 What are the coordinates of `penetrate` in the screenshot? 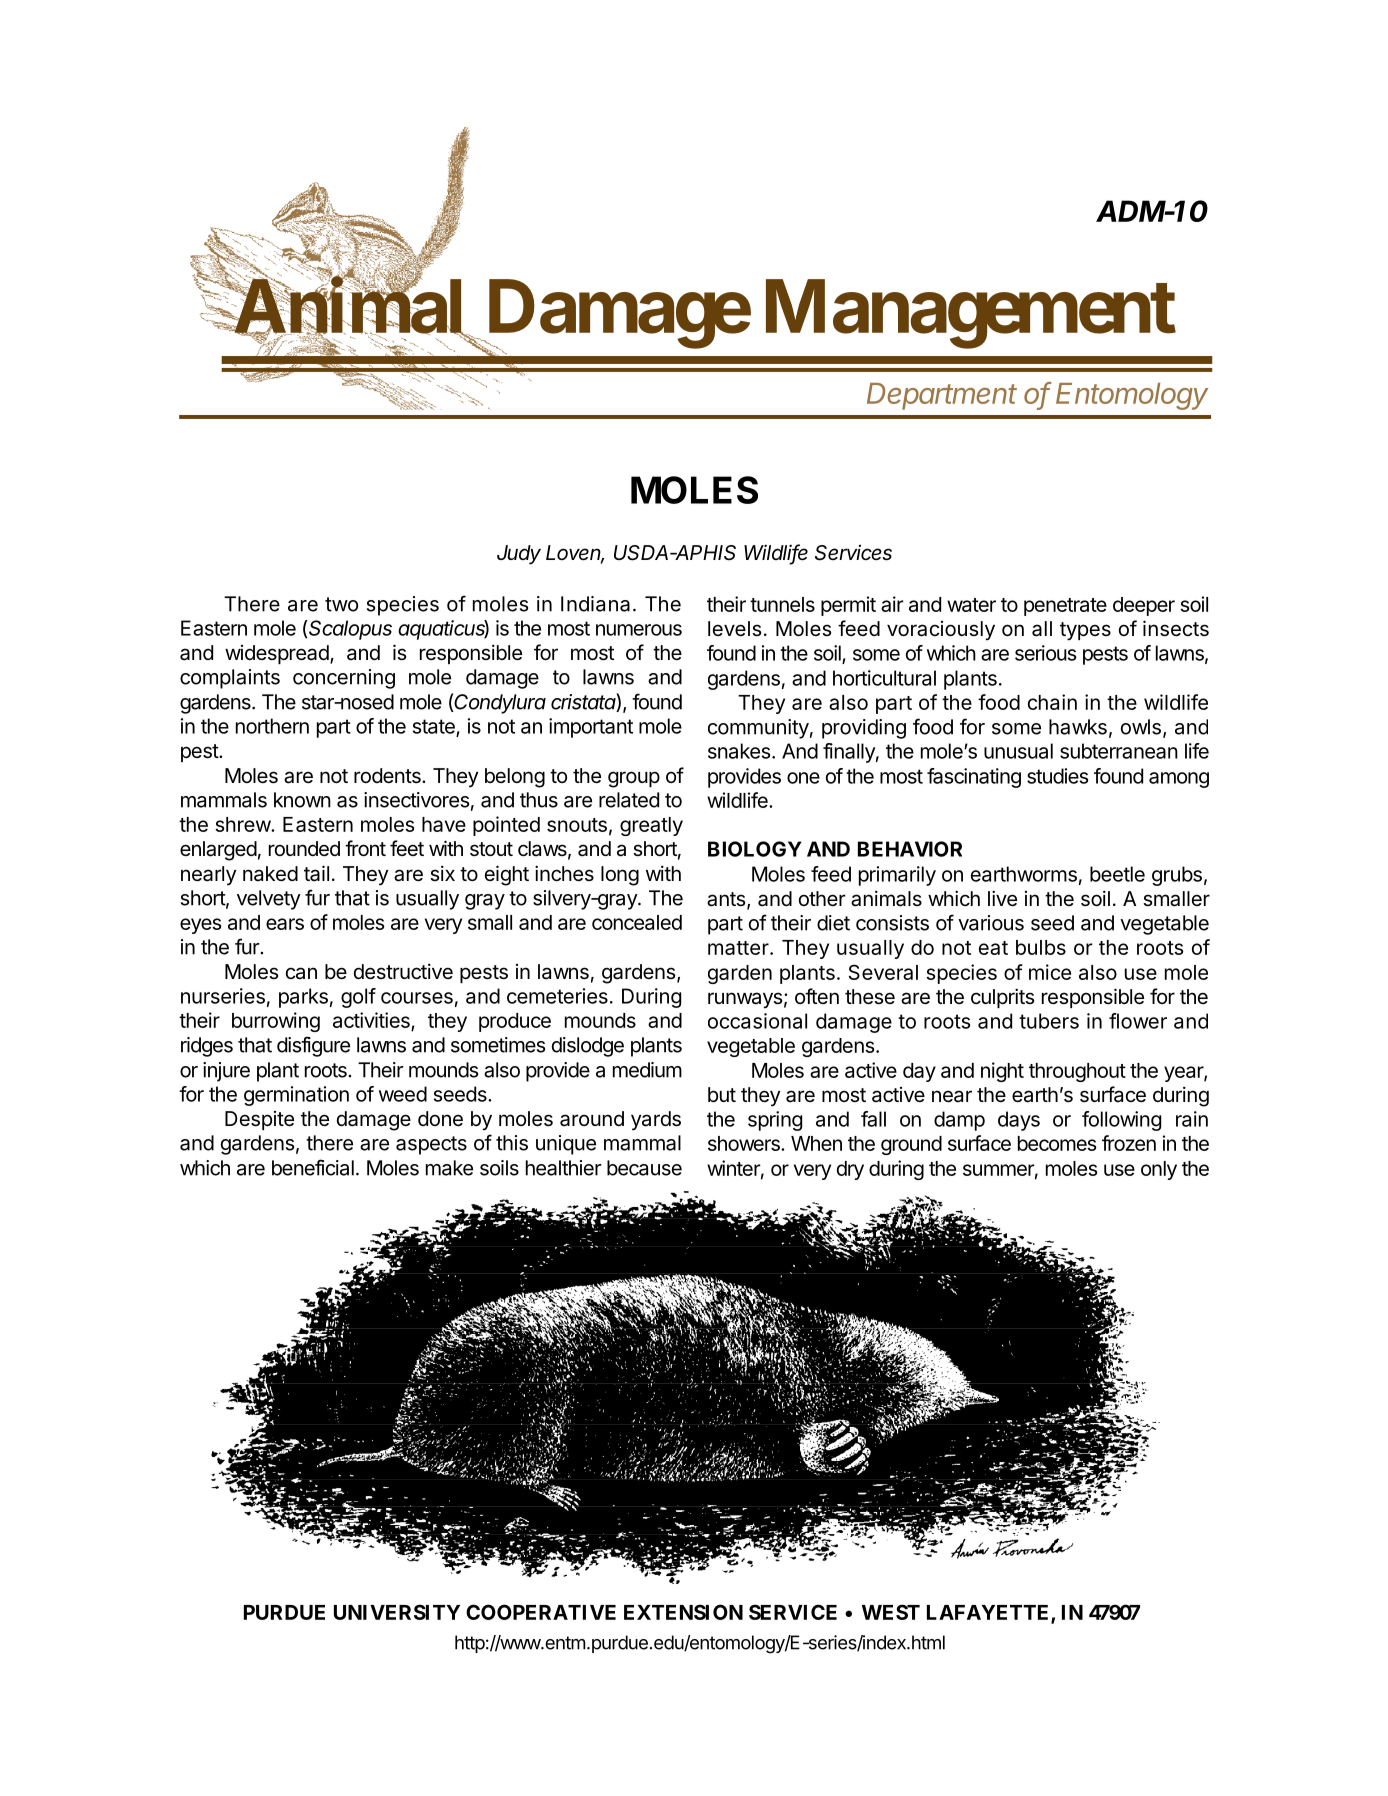 It's located at (1065, 607).
